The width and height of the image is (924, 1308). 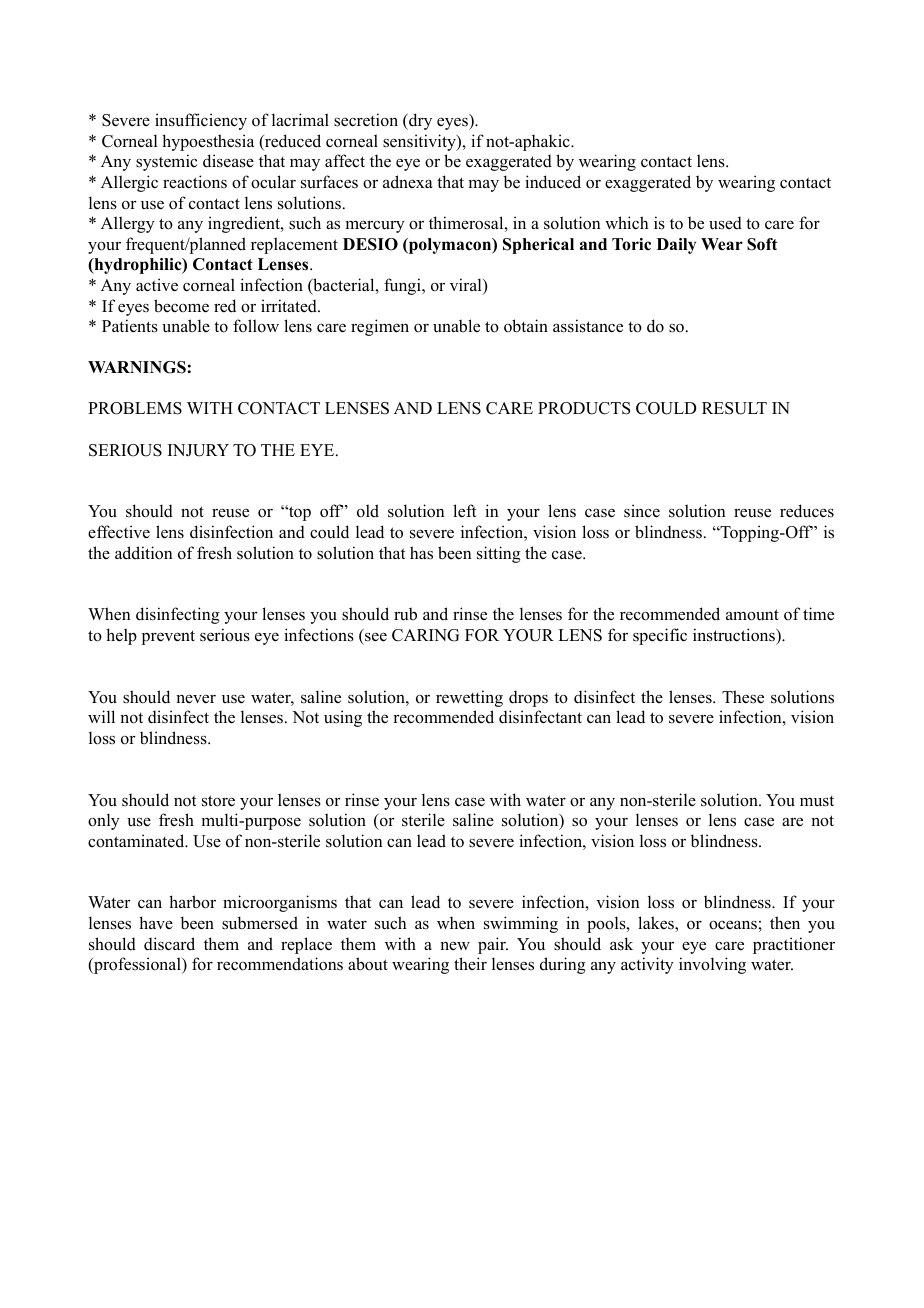 I want to click on systemic, so click(x=166, y=162).
